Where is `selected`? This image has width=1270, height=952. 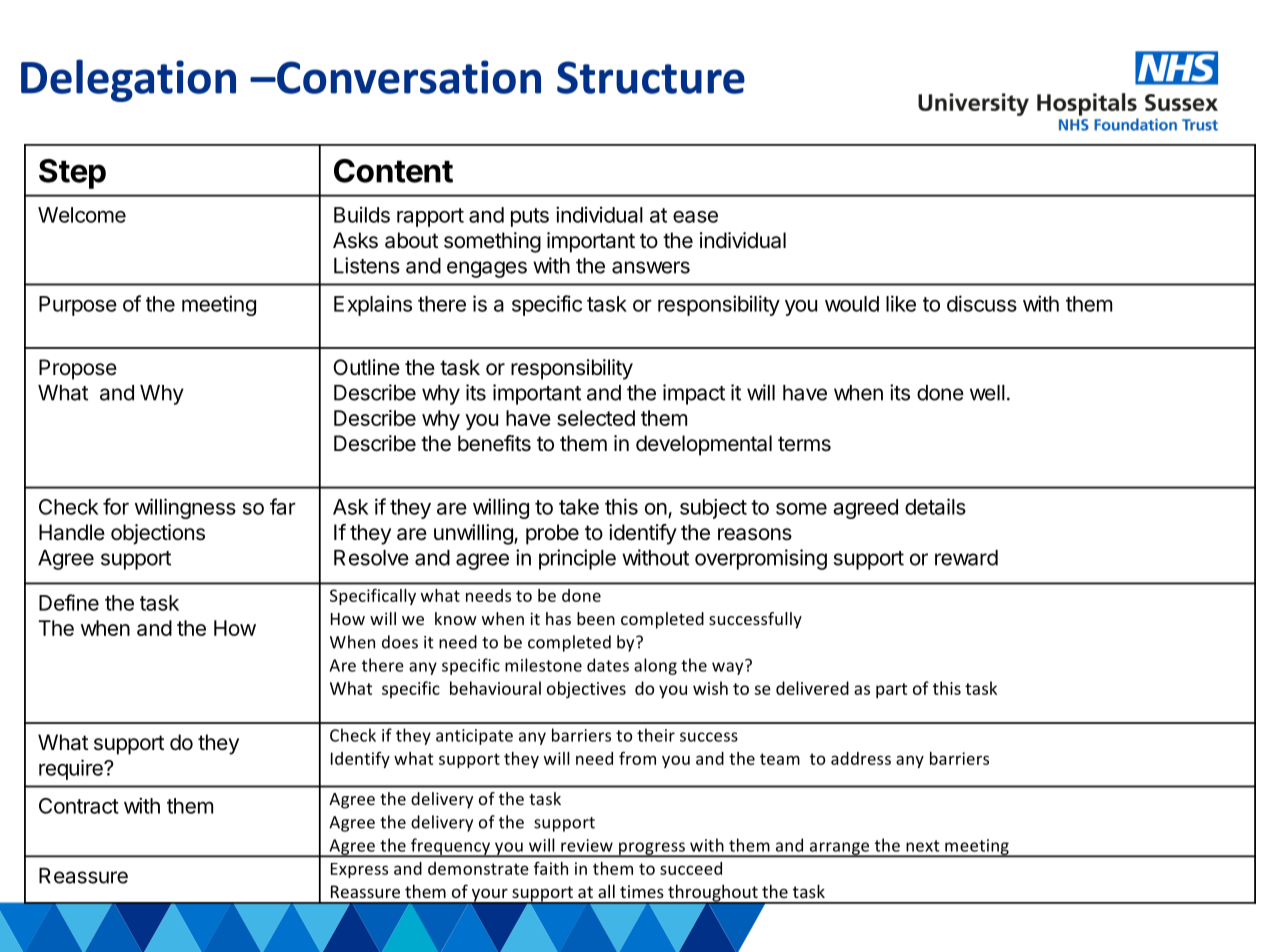 selected is located at coordinates (596, 418).
